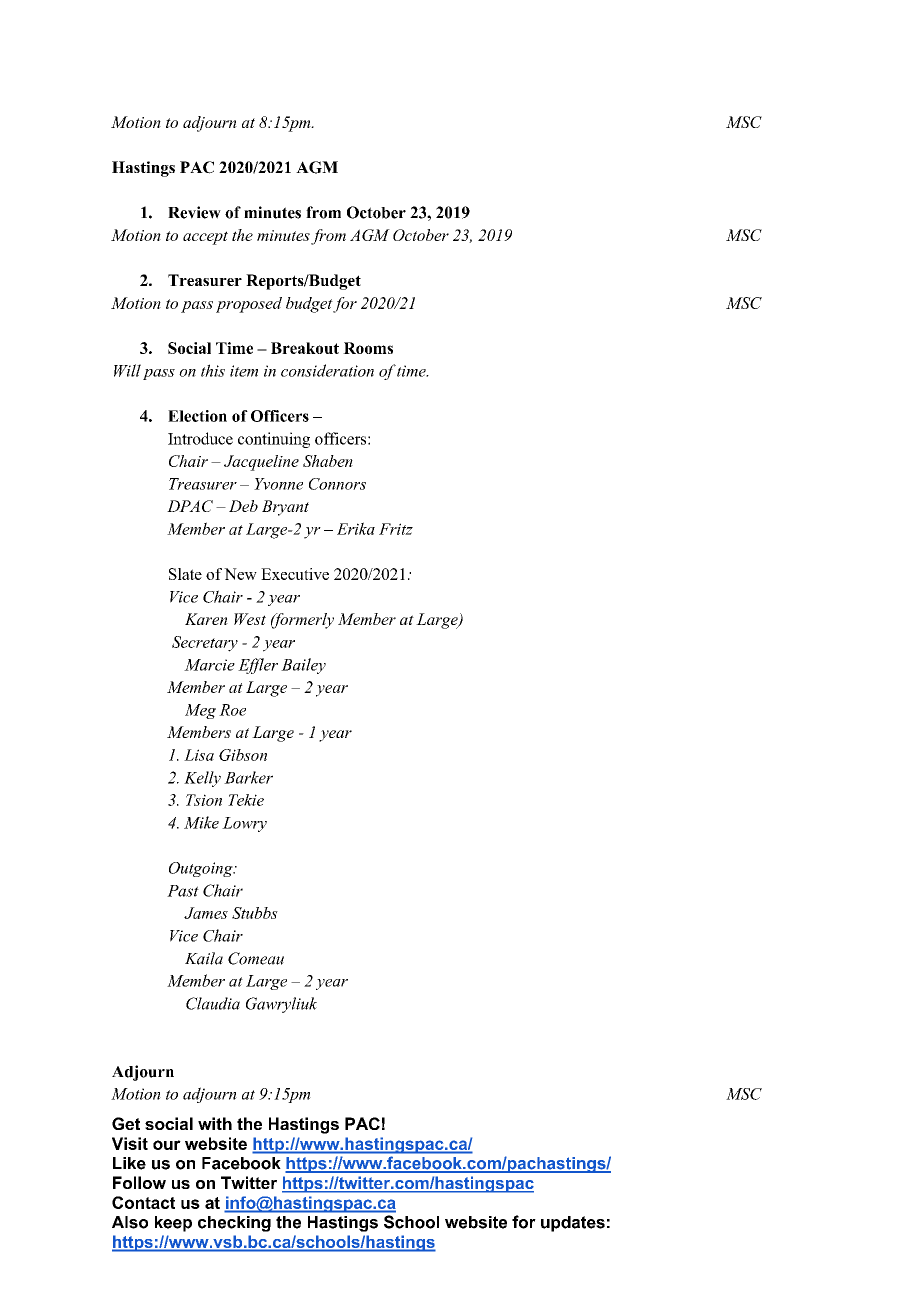  I want to click on keep, so click(173, 1224).
